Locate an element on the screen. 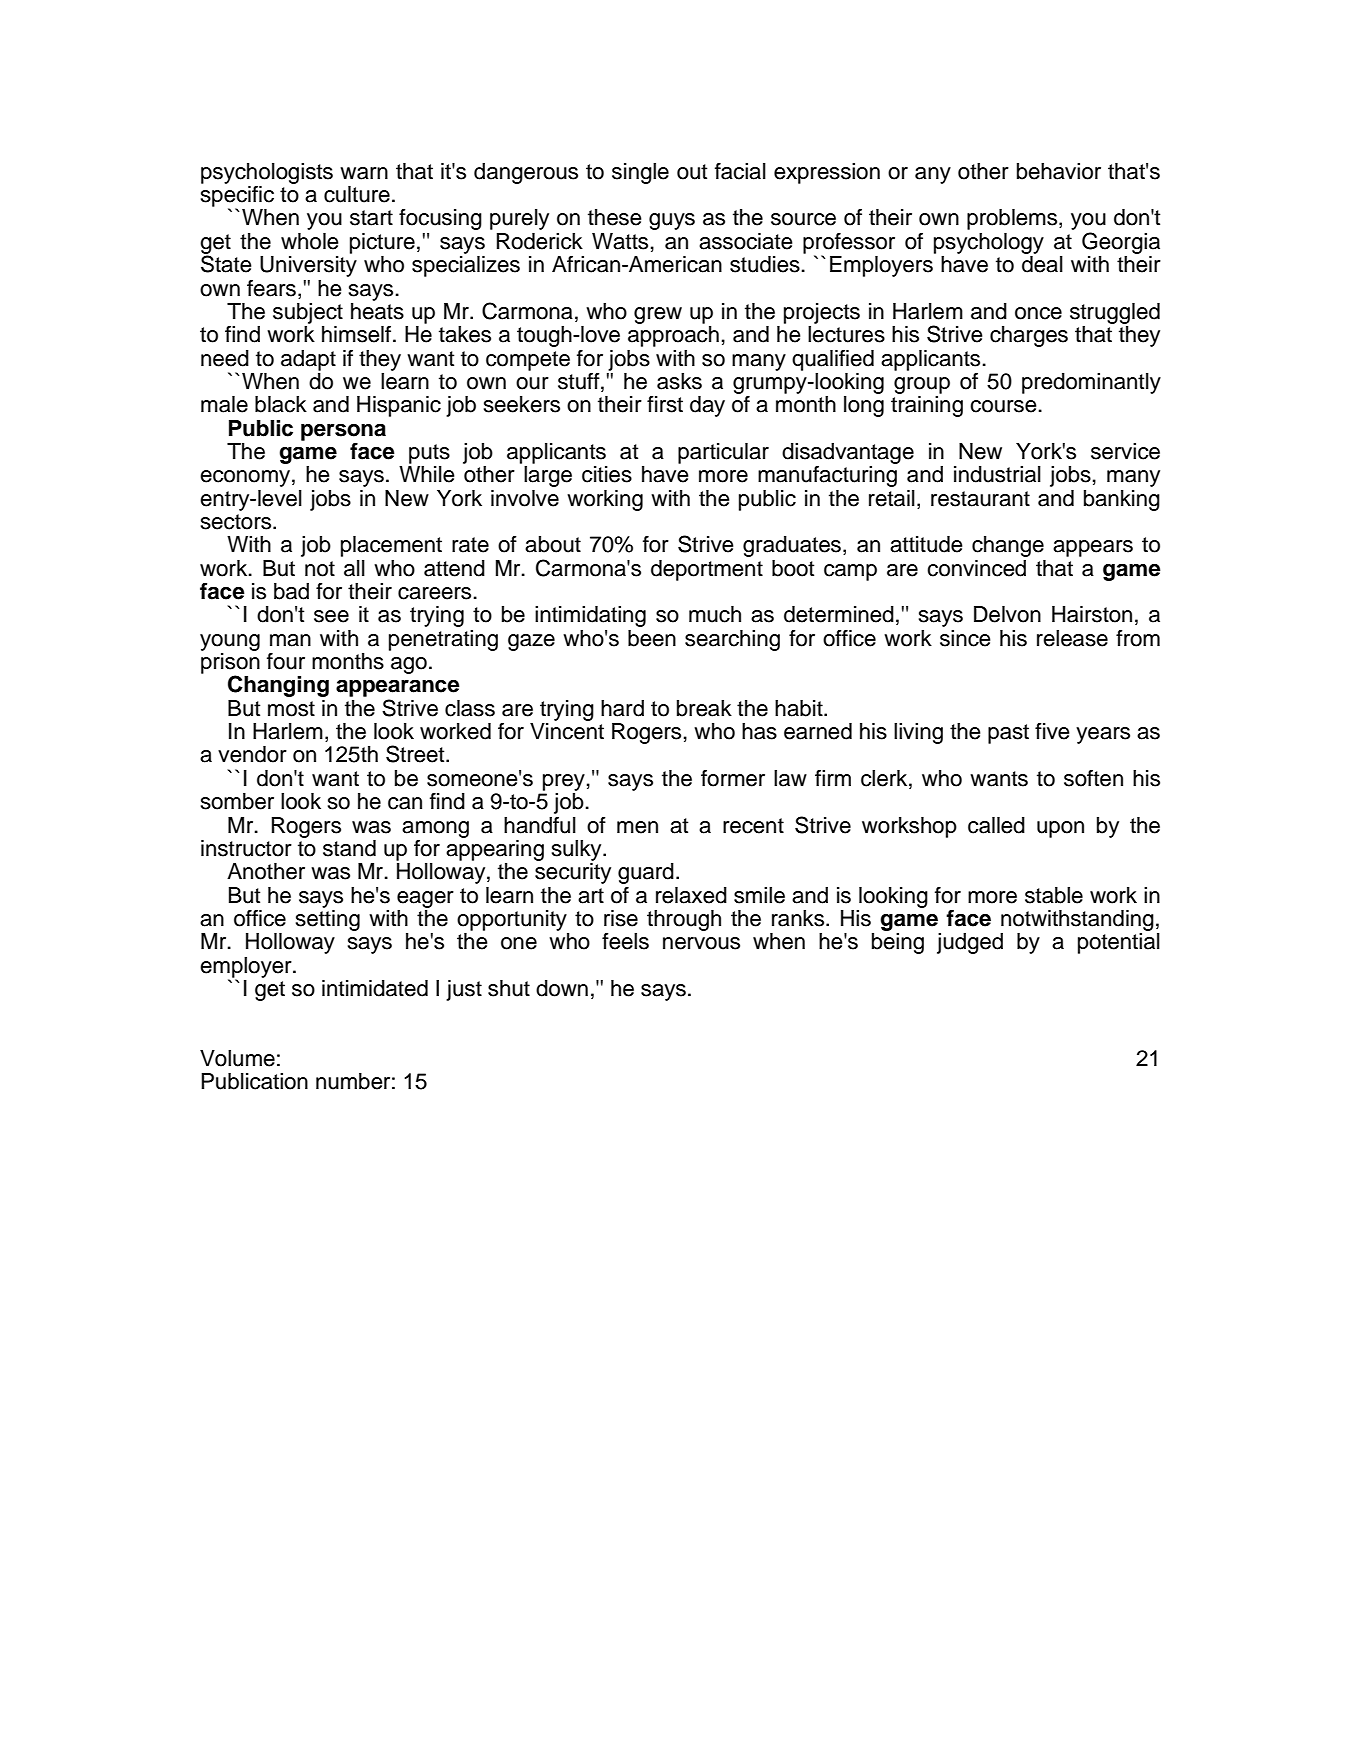 The height and width of the screenshot is (1761, 1361). culture is located at coordinates (357, 194).
